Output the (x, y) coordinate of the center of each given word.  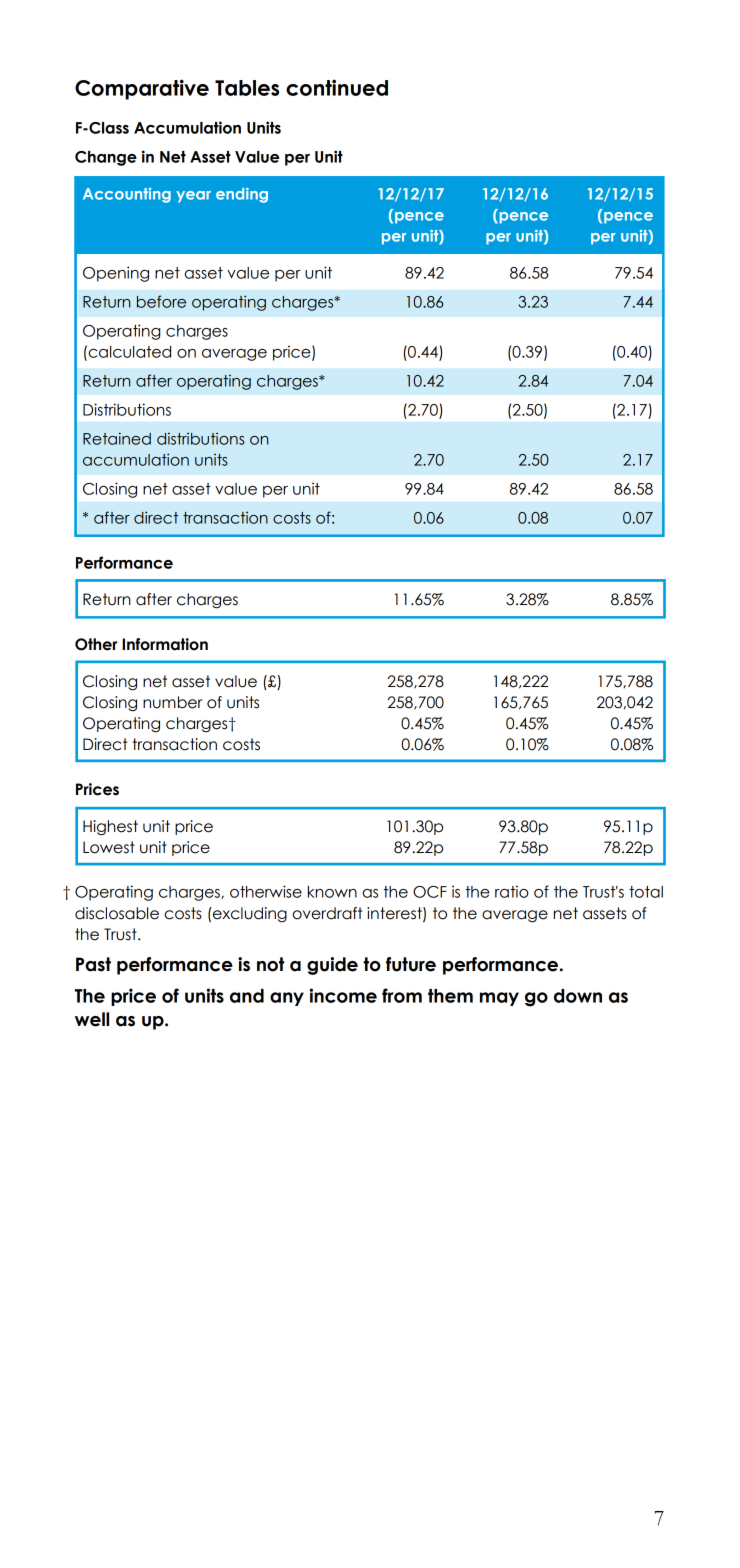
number (173, 702)
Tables (247, 88)
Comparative (142, 89)
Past (93, 964)
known (332, 892)
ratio (512, 891)
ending (242, 195)
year (193, 197)
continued (337, 87)
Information (165, 644)
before (161, 301)
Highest (110, 828)
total (646, 892)
